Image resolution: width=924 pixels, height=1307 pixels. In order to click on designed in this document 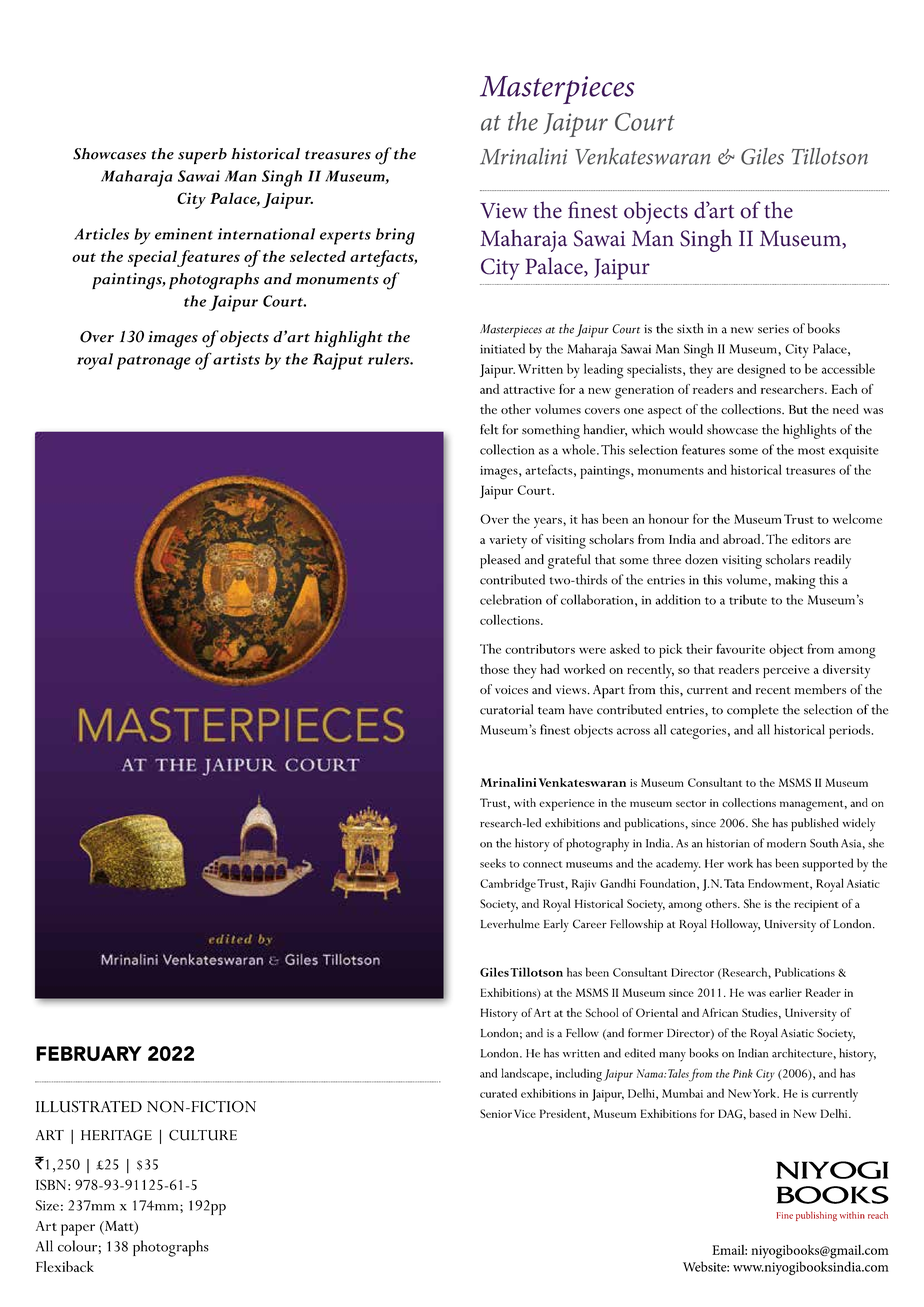, I will do `click(761, 371)`.
